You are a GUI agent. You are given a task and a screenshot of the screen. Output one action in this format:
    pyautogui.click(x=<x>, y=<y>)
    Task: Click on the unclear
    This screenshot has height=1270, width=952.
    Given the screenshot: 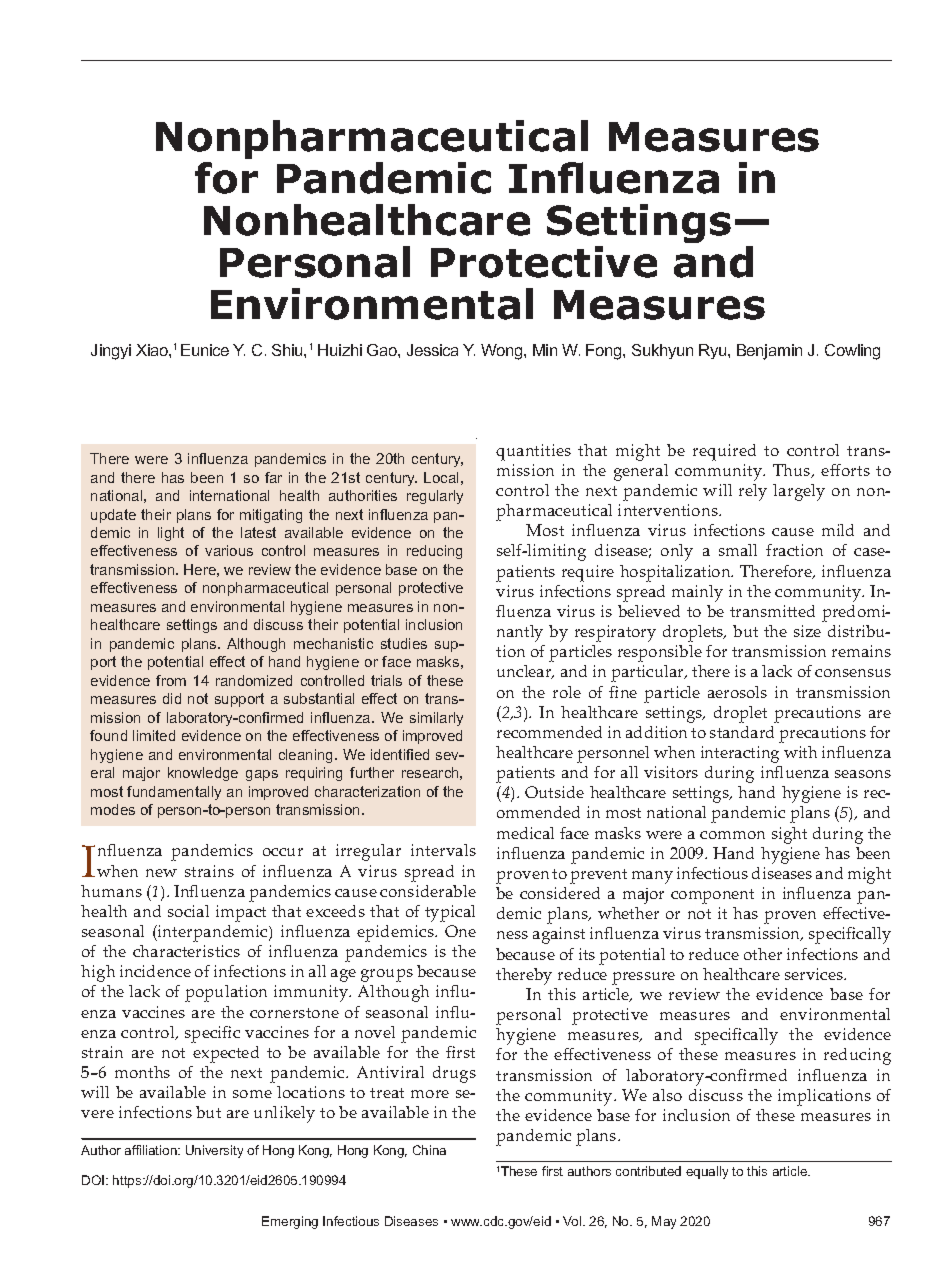 What is the action you would take?
    pyautogui.click(x=525, y=672)
